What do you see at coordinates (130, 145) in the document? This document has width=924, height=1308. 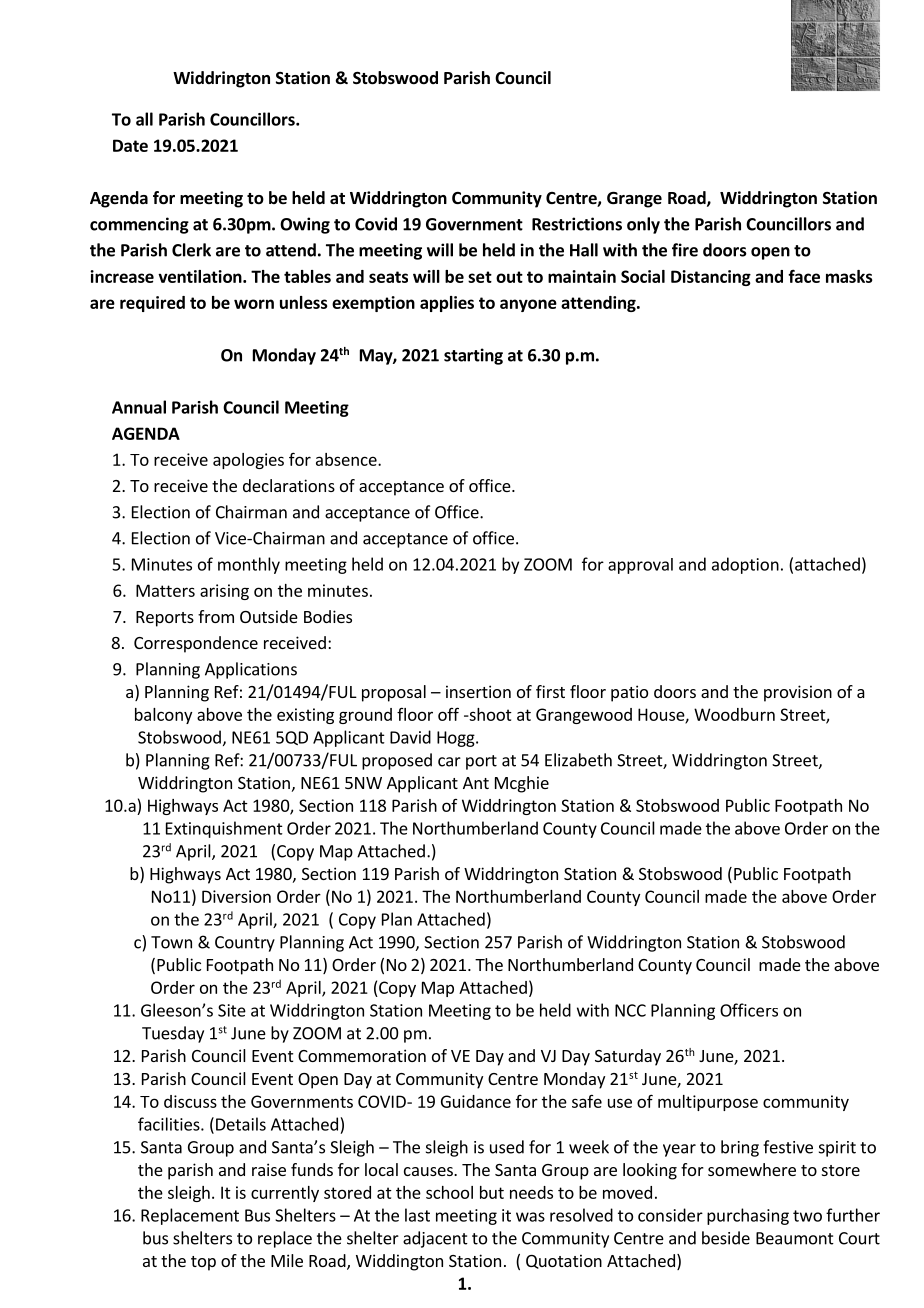 I see `Date` at bounding box center [130, 145].
